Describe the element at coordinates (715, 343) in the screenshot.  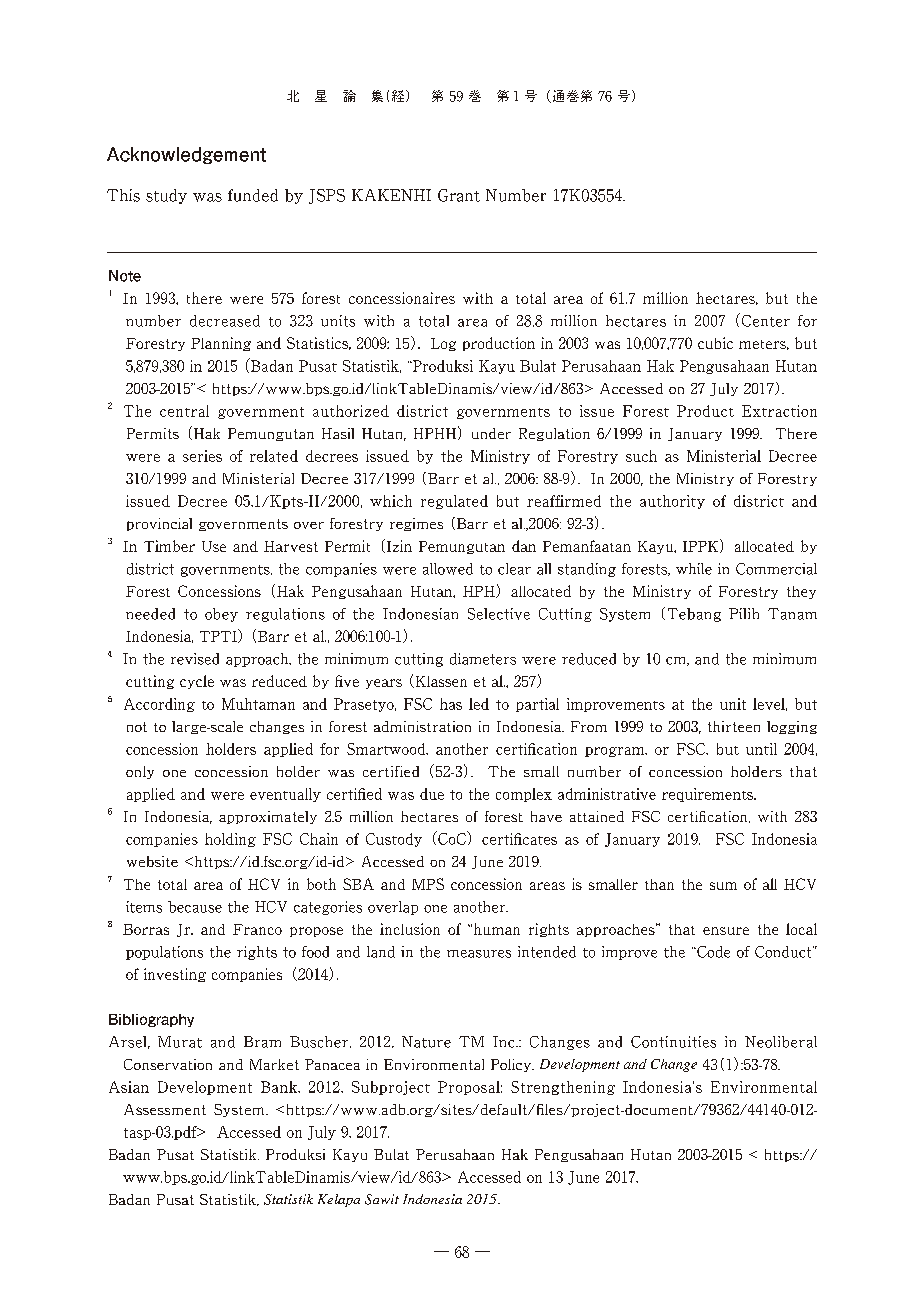
I see `cubic` at that location.
